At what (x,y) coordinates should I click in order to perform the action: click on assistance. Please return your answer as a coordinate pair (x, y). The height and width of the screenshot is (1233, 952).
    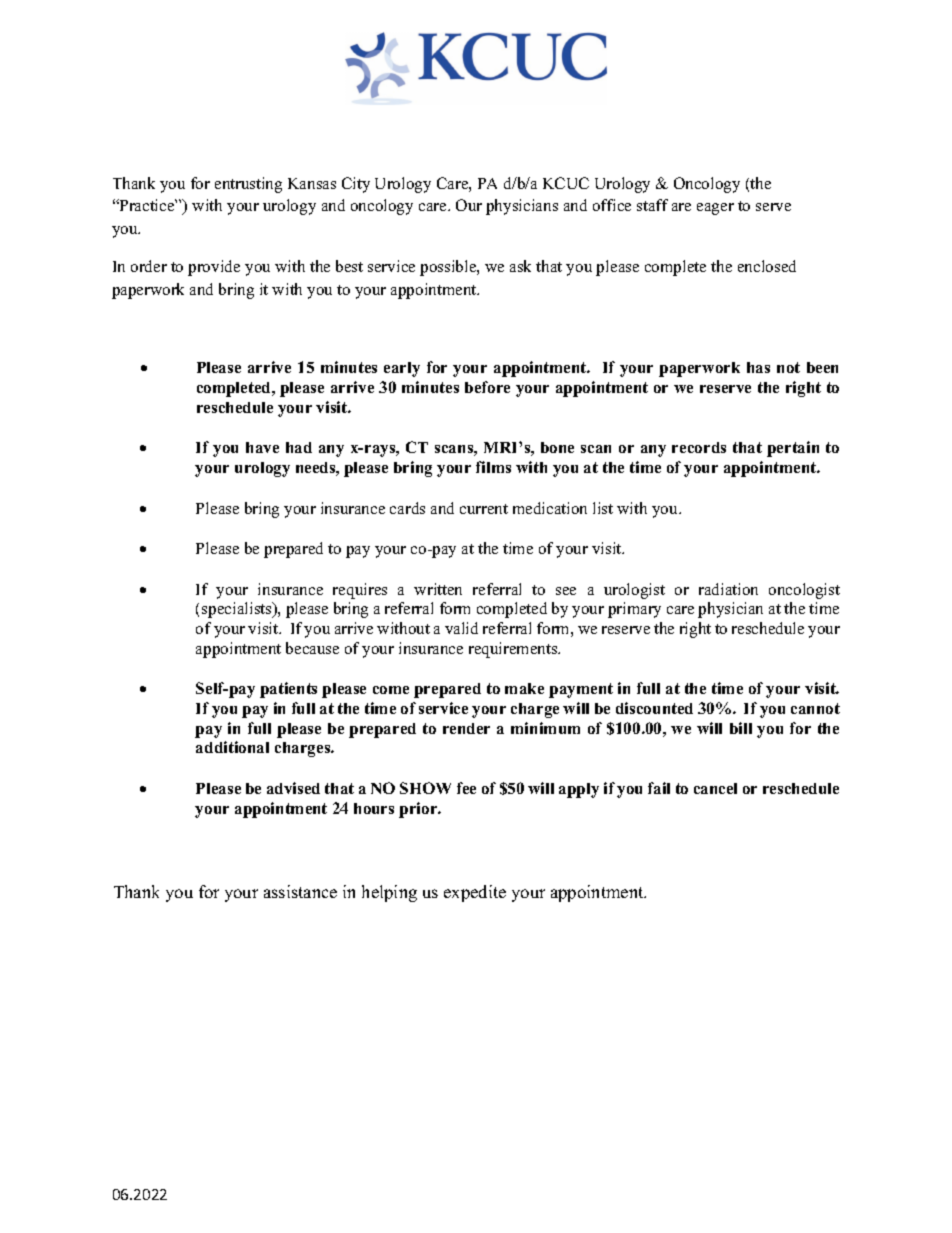
    Looking at the image, I should click on (300, 891).
